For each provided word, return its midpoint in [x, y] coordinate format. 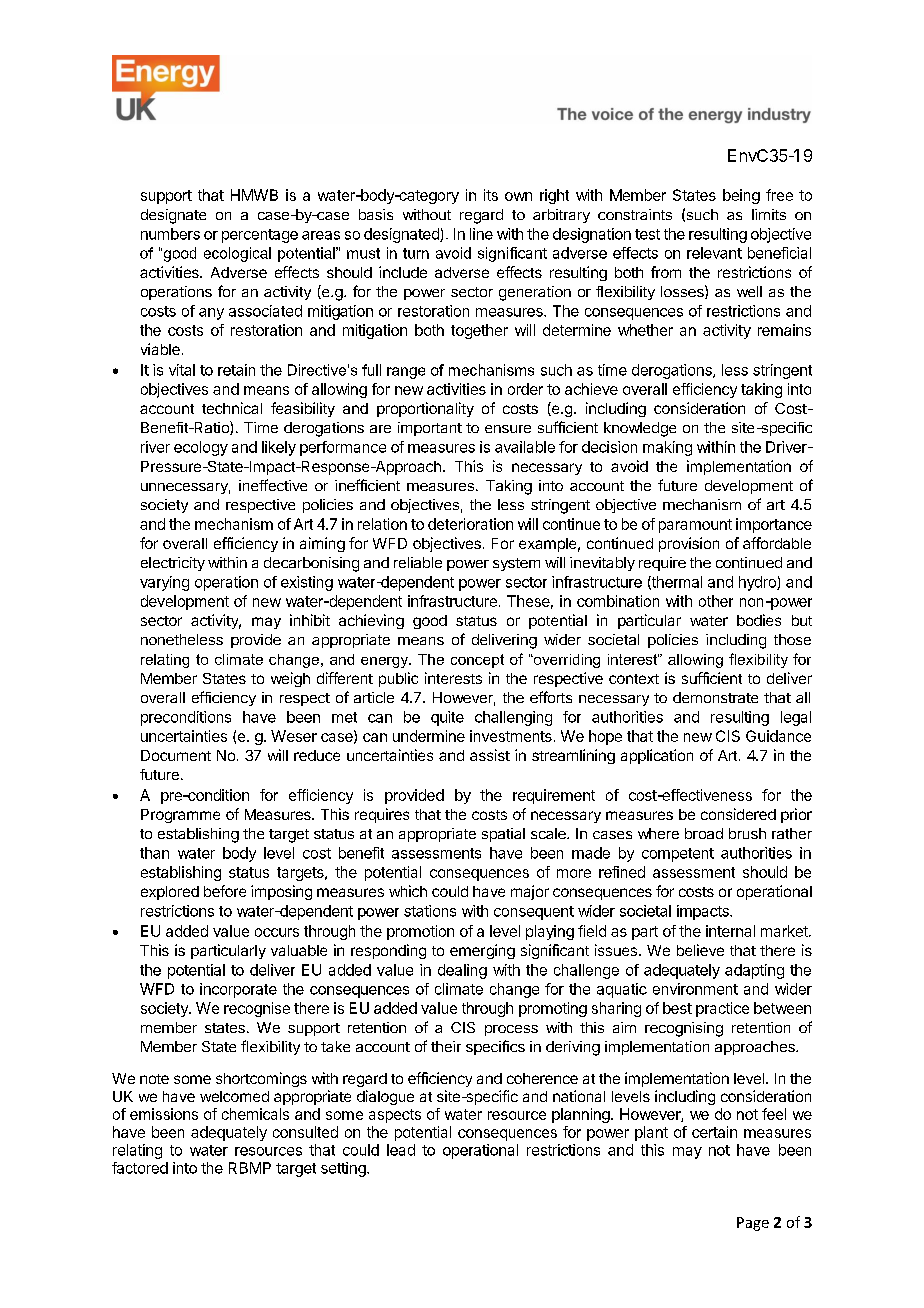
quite [447, 718]
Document [176, 755]
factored [140, 1168]
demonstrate [715, 697]
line [481, 234]
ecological [237, 254]
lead [401, 1150]
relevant [714, 253]
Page [753, 1224]
